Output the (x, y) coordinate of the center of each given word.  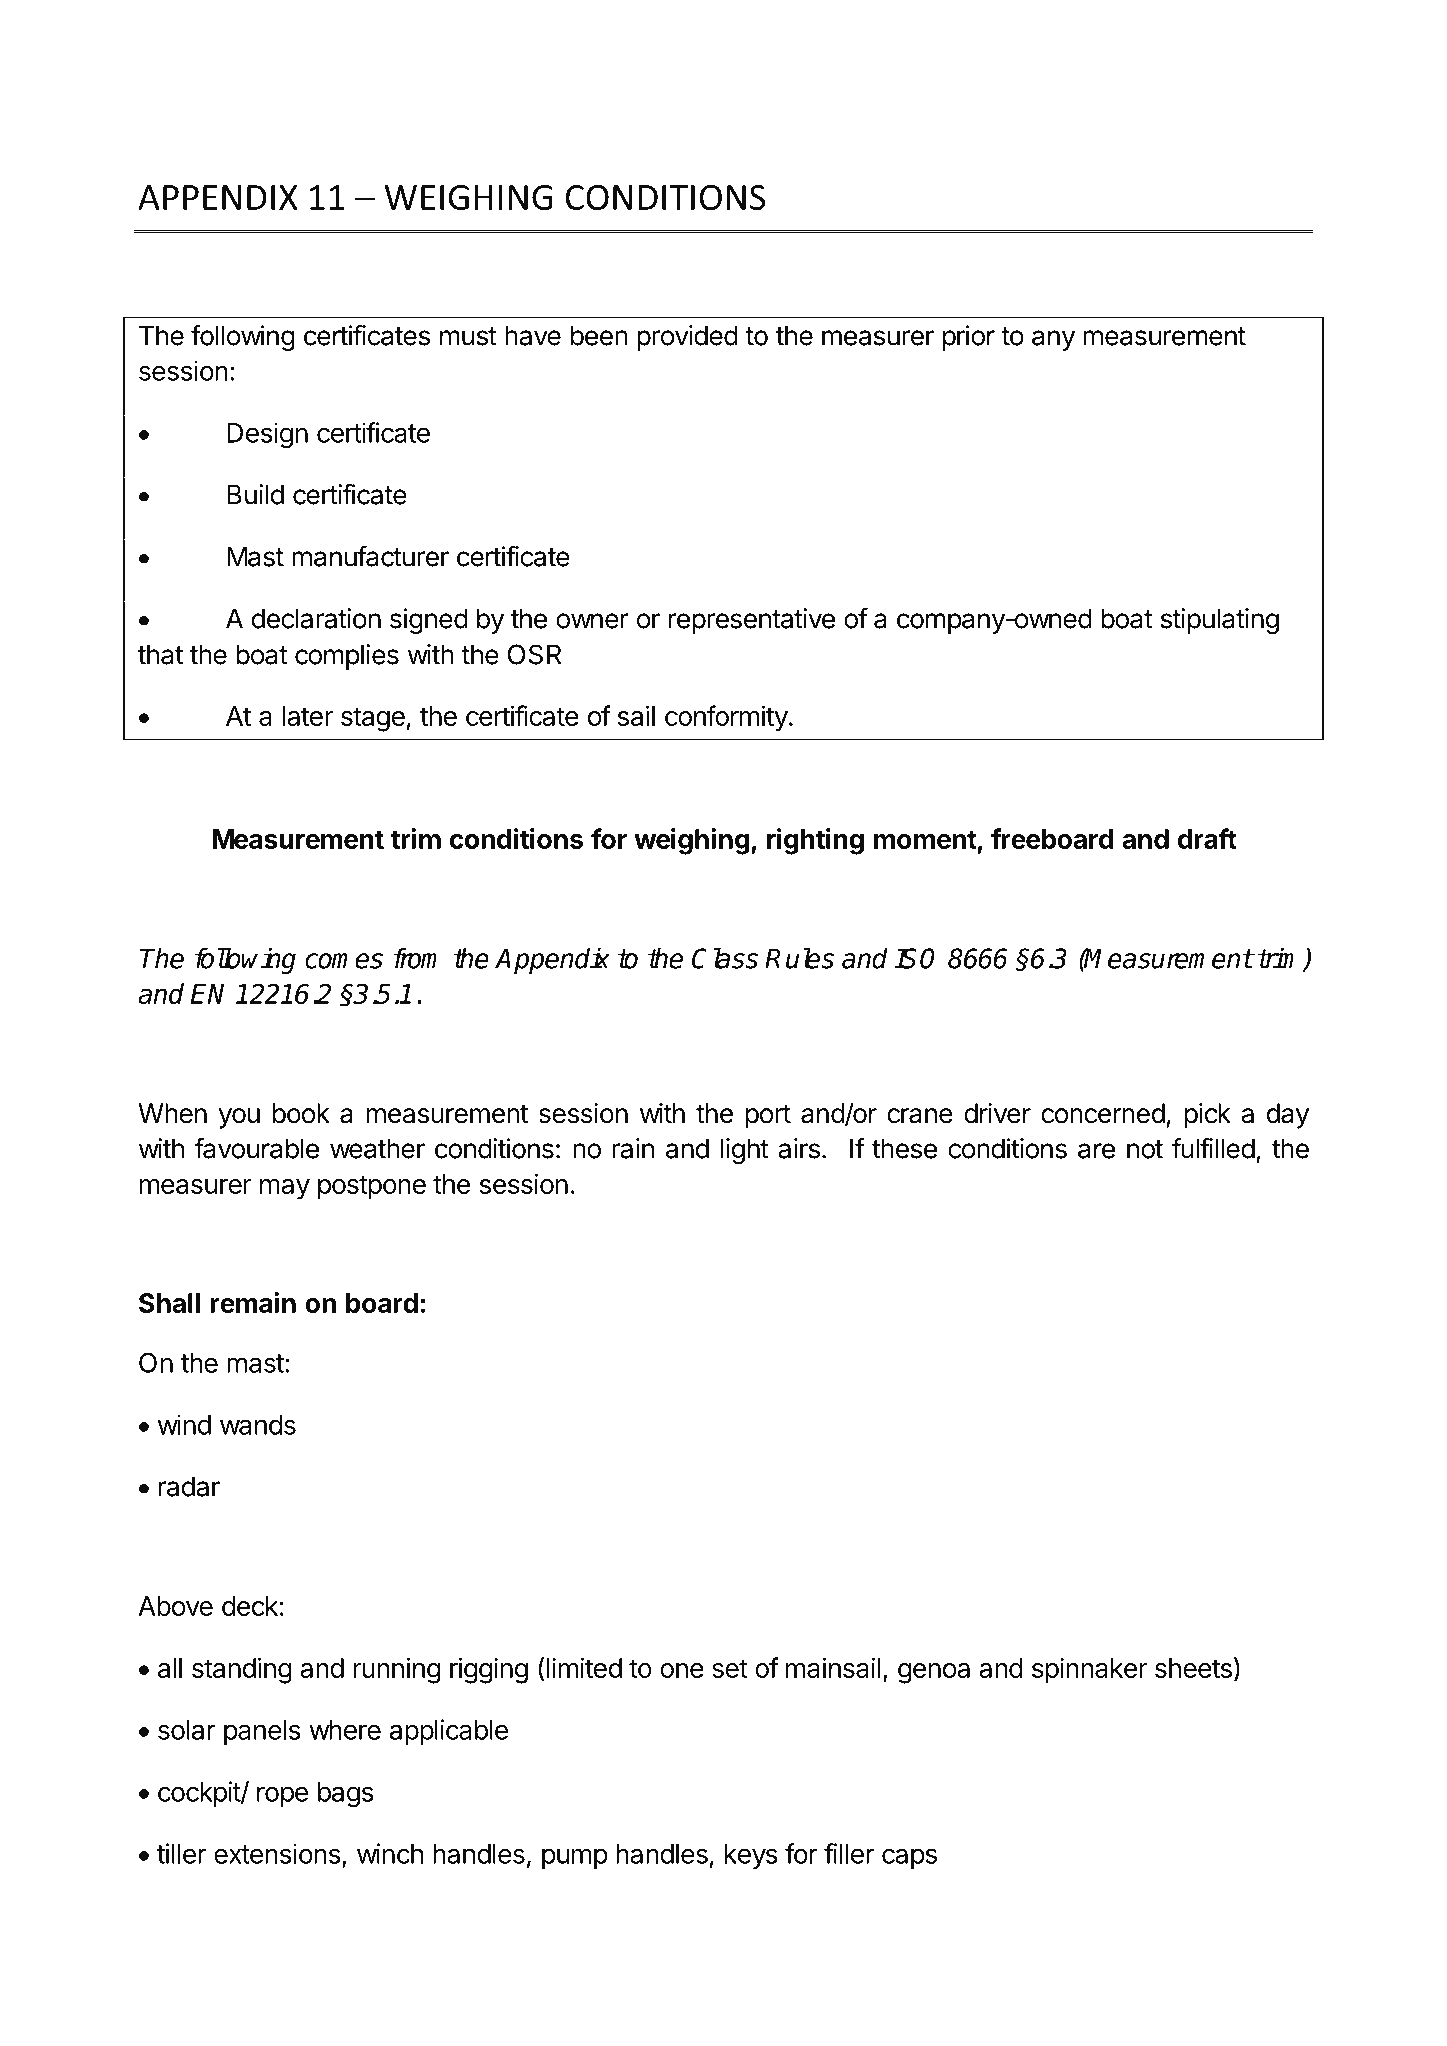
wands (258, 1425)
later (307, 716)
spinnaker (1089, 1670)
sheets (1193, 1668)
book (301, 1113)
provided (687, 338)
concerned (1103, 1113)
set (730, 1668)
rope (282, 1796)
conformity (726, 718)
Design (267, 435)
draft (1207, 838)
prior (969, 338)
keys (751, 1856)
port (768, 1117)
